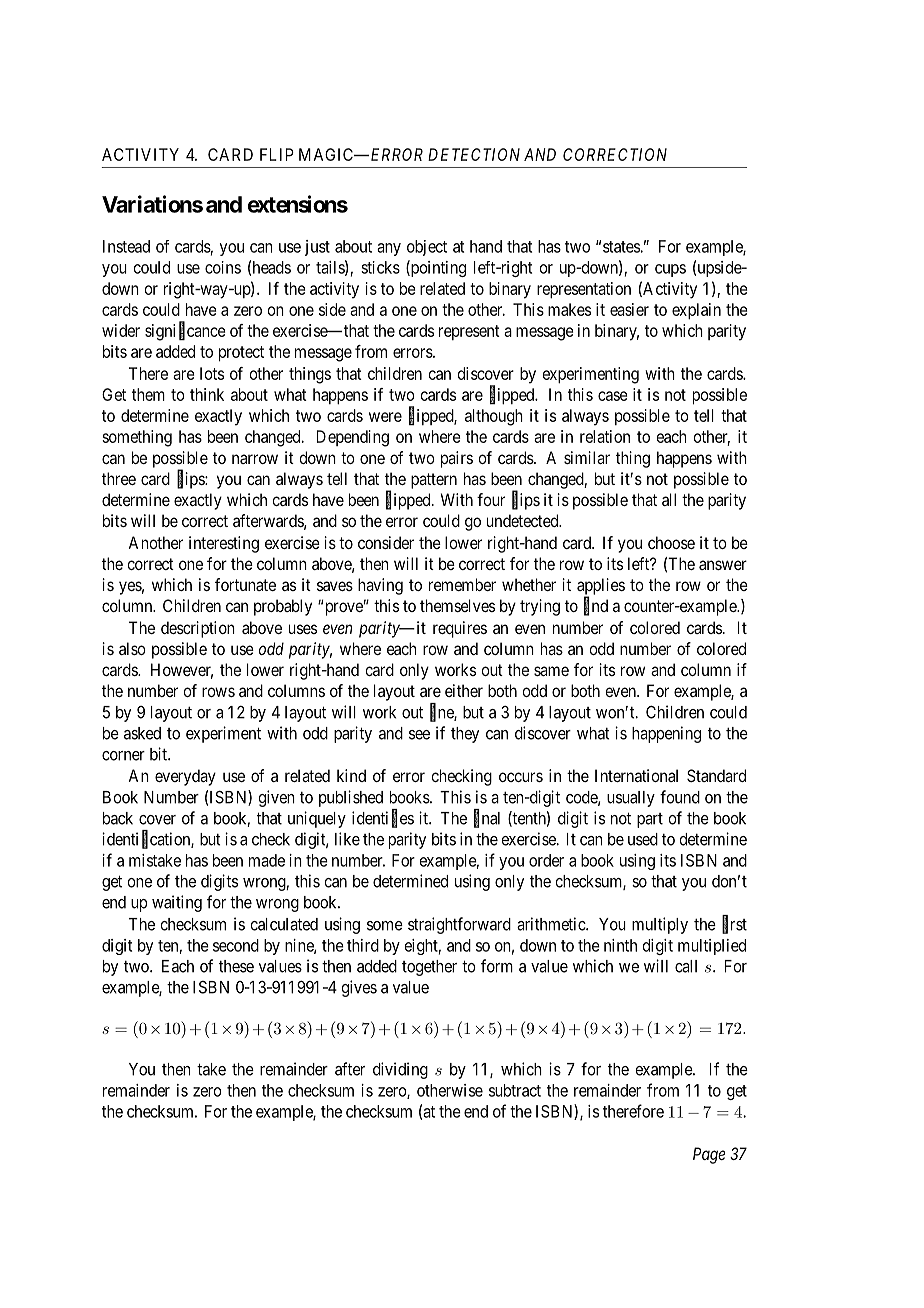 The width and height of the page is (924, 1308). Describe the element at coordinates (622, 247) in the page. I see `states` at that location.
